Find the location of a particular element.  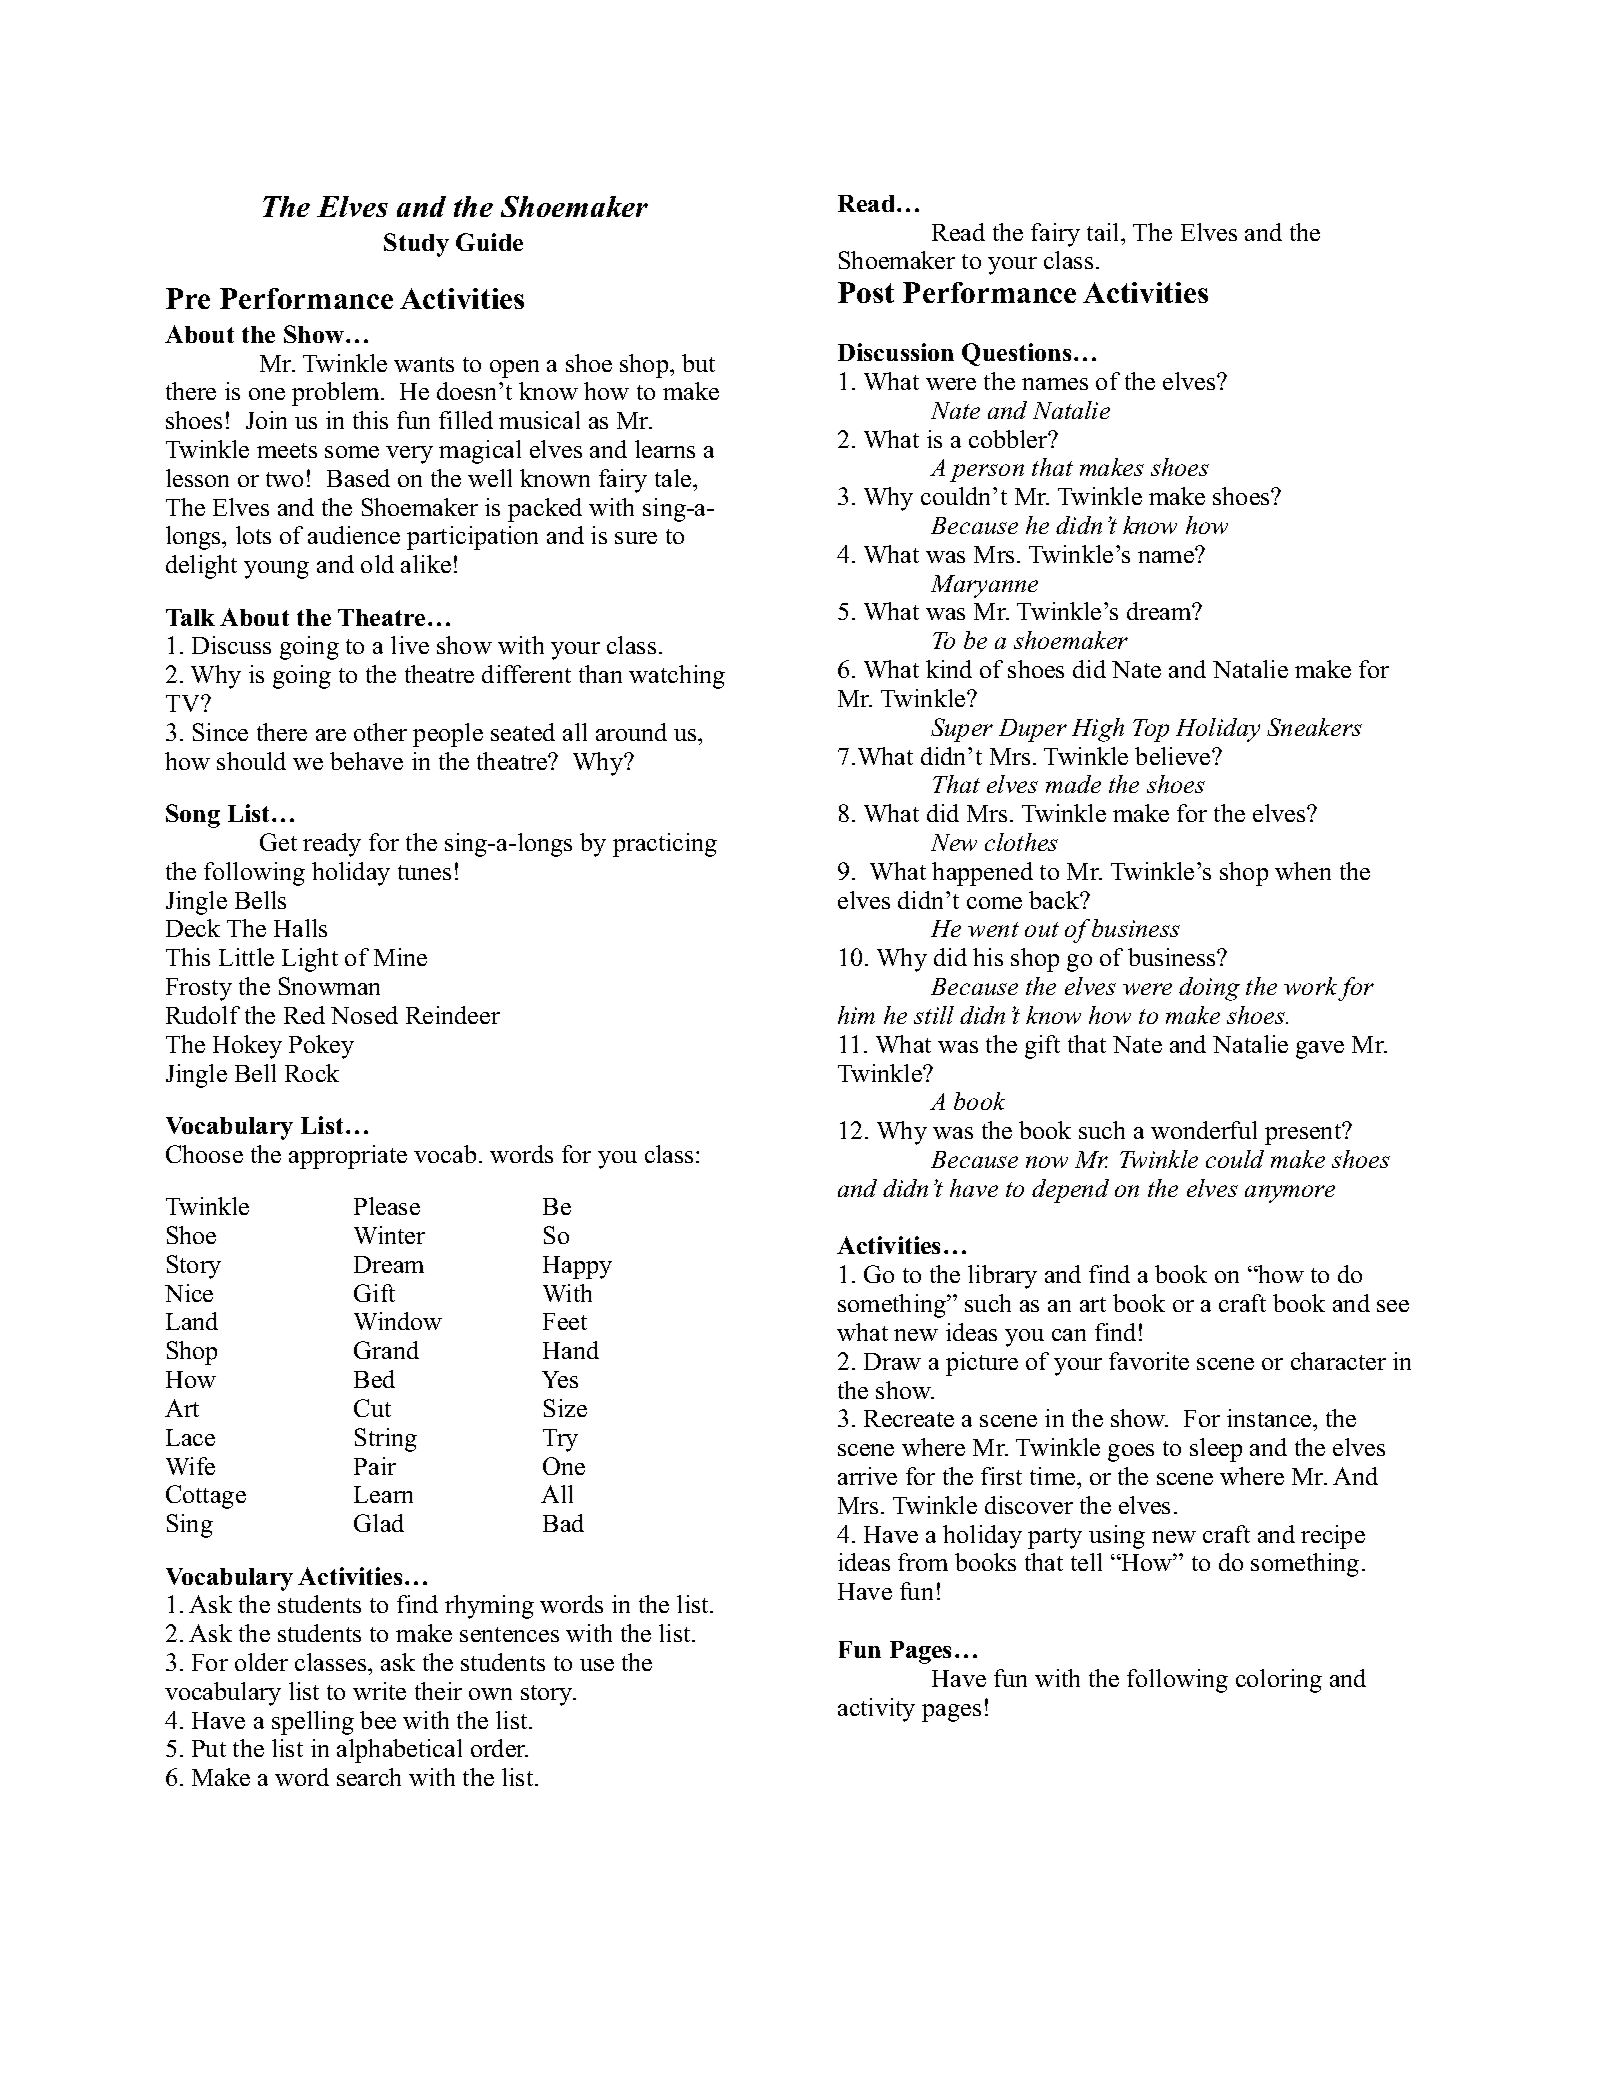

him is located at coordinates (856, 1015).
